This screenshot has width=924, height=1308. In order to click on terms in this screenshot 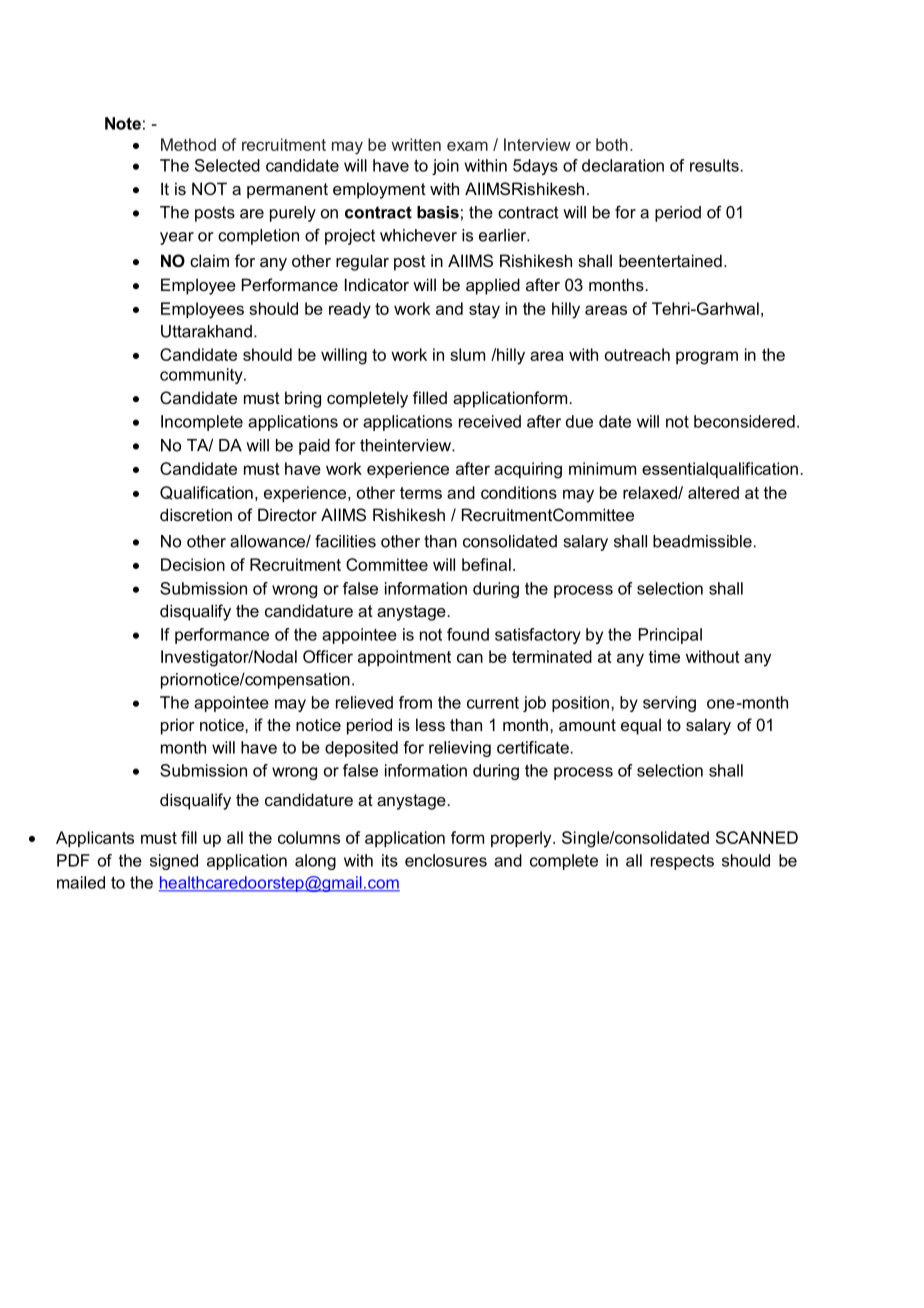, I will do `click(421, 493)`.
